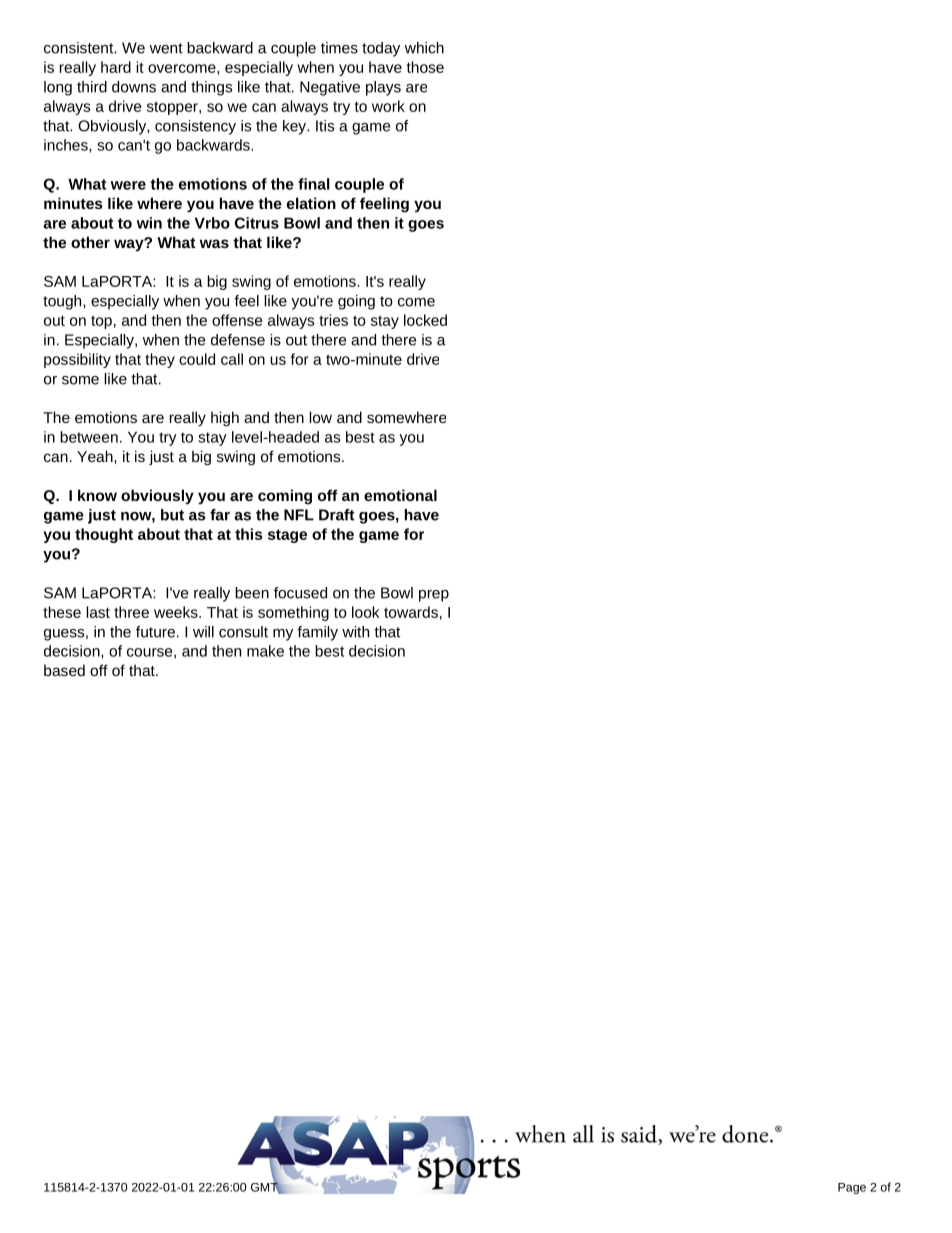 This page has width=952, height=1233. I want to click on Yeah, so click(96, 456).
